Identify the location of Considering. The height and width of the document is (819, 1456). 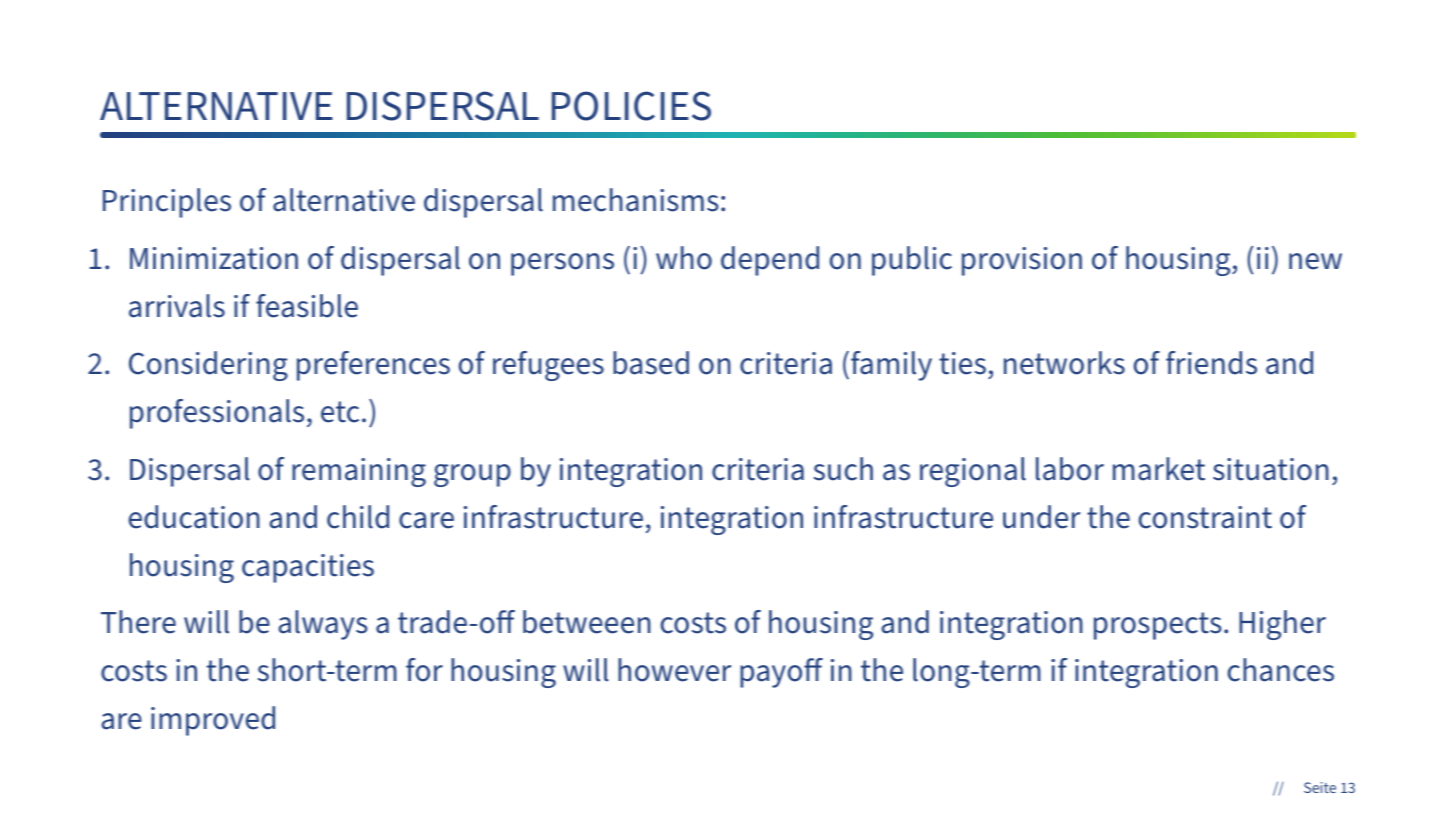
(208, 366).
